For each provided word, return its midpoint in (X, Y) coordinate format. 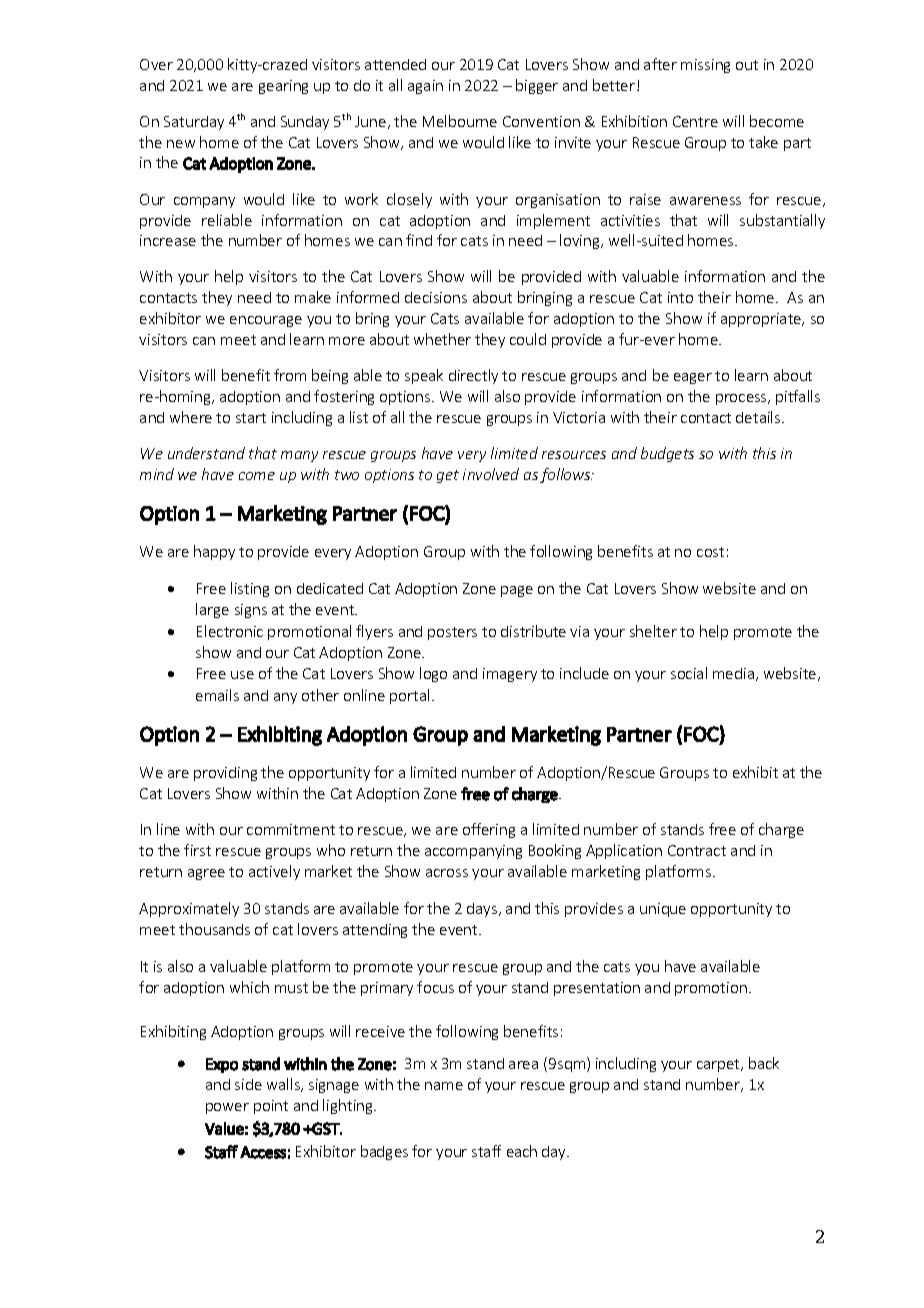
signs (251, 611)
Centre (695, 121)
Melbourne (460, 121)
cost (710, 552)
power (227, 1108)
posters (452, 633)
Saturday (194, 123)
